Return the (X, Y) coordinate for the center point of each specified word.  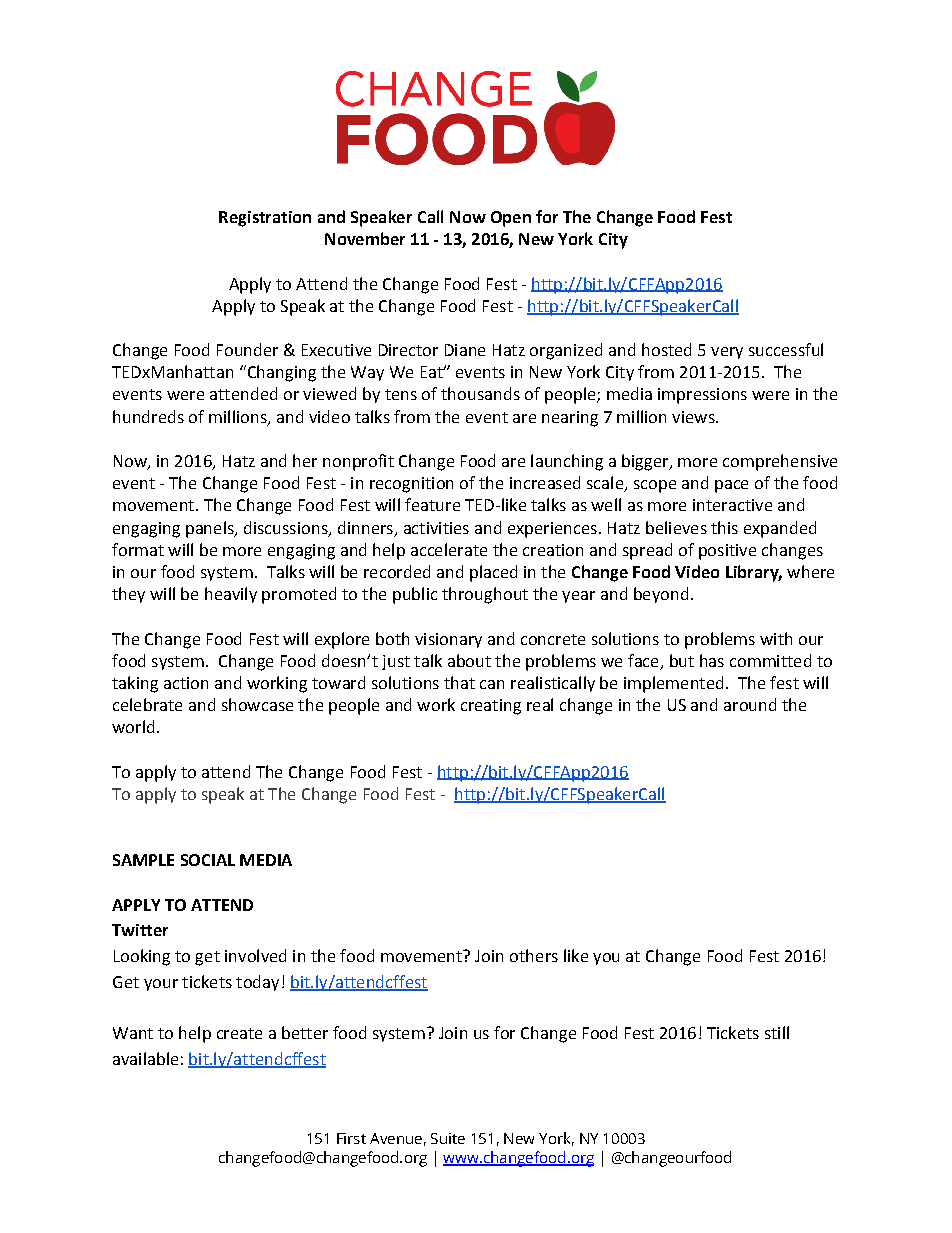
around (750, 704)
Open (511, 219)
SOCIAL (208, 860)
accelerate (449, 549)
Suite (448, 1138)
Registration (265, 219)
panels (211, 529)
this (724, 527)
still (777, 1032)
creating (491, 707)
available (145, 1058)
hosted (666, 349)
